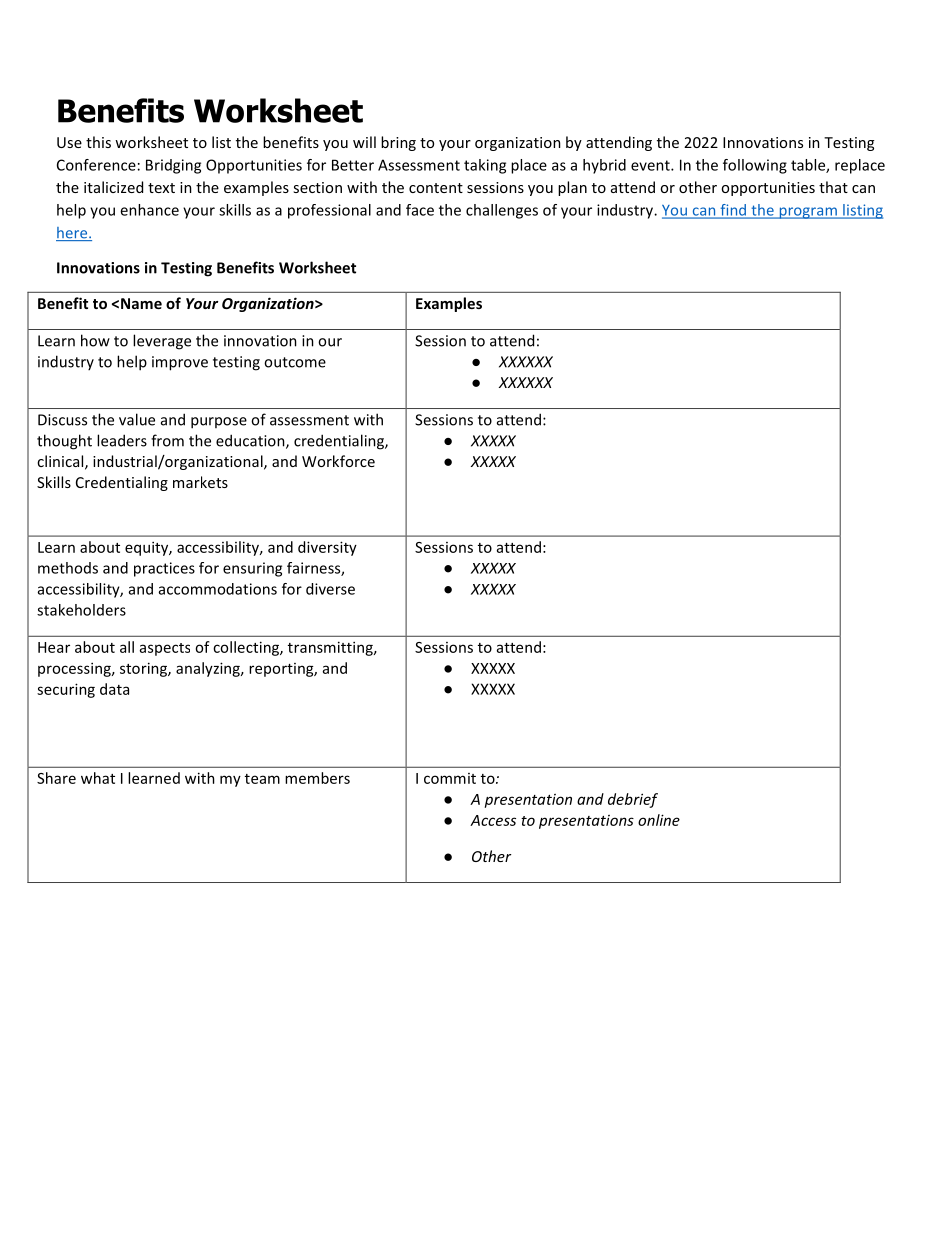 The image size is (952, 1233). Describe the element at coordinates (755, 166) in the document. I see `following` at that location.
